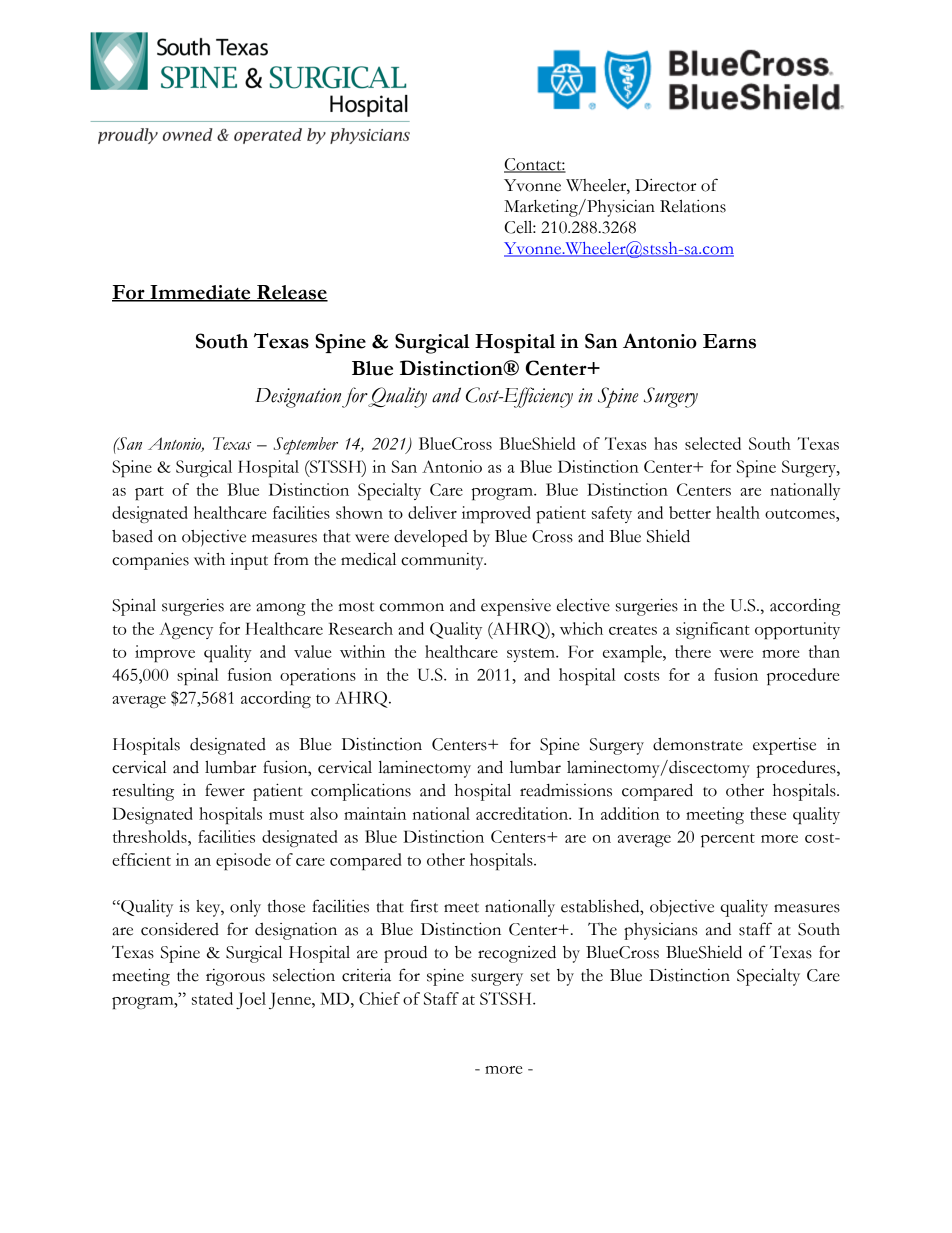 The height and width of the document is (1233, 952). Describe the element at coordinates (200, 293) in the document. I see `Immediate` at that location.
